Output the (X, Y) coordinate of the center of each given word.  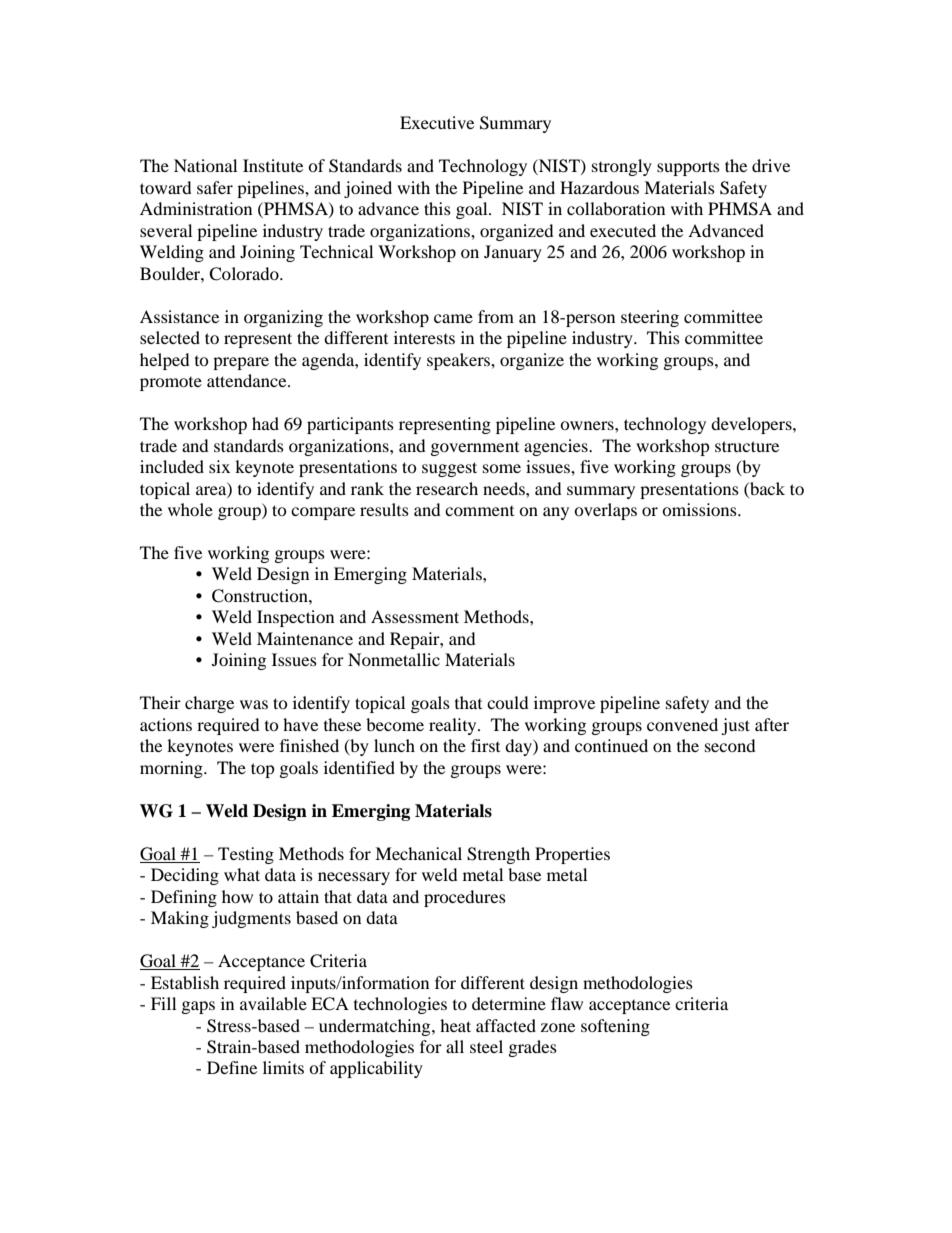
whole (190, 509)
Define (232, 1067)
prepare (241, 363)
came (453, 318)
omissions (700, 509)
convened (682, 724)
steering (650, 318)
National (205, 165)
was (254, 704)
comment (479, 511)
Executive (437, 122)
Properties (572, 855)
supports (688, 168)
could (508, 702)
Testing (246, 855)
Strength (498, 855)
